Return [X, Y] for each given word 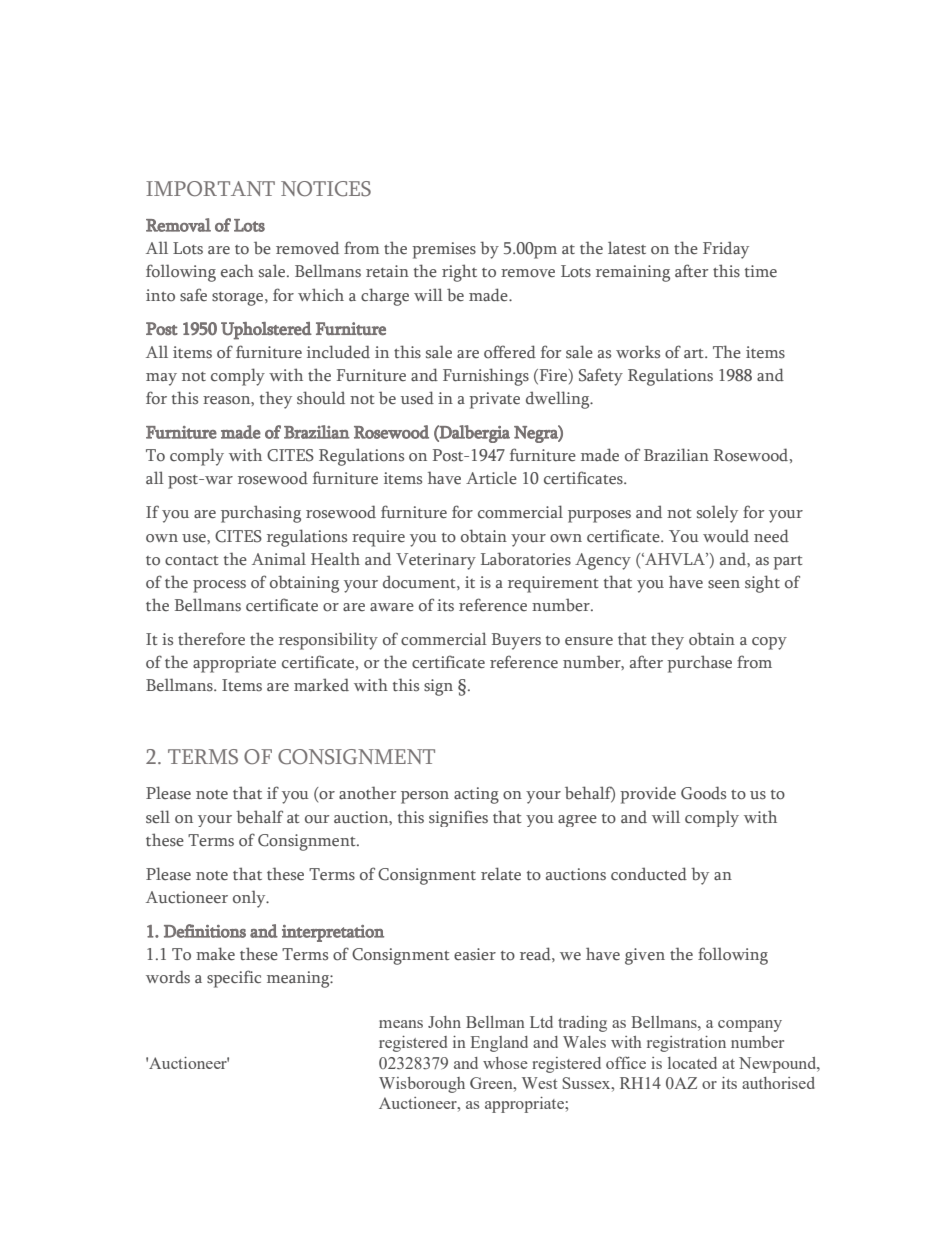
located [692, 1063]
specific [234, 979]
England [499, 1044]
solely [717, 514]
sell [158, 817]
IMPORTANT [210, 189]
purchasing [261, 514]
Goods [703, 793]
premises [444, 250]
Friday [726, 250]
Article [491, 478]
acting [476, 795]
